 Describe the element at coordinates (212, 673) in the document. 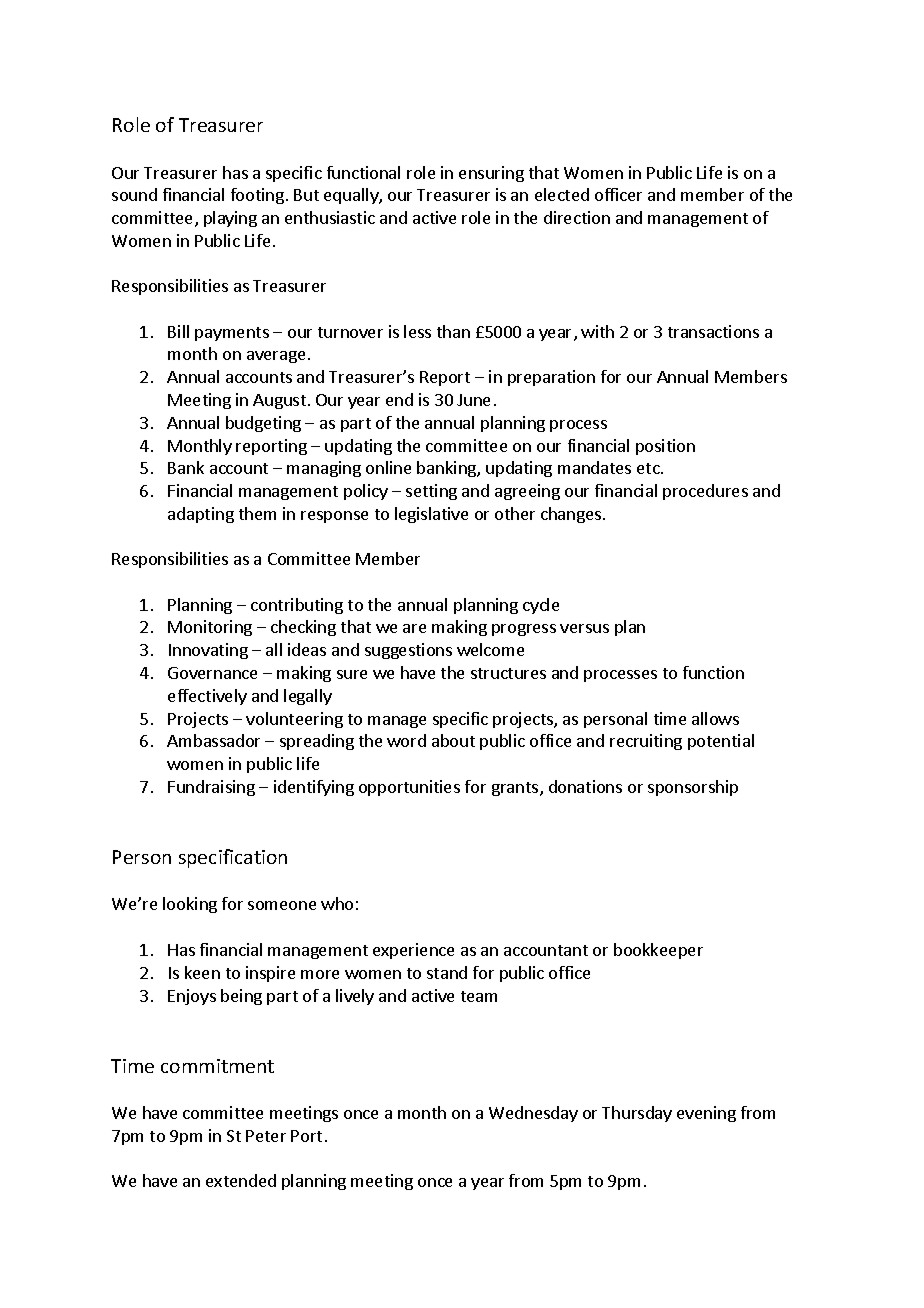

I see `Governance` at that location.
